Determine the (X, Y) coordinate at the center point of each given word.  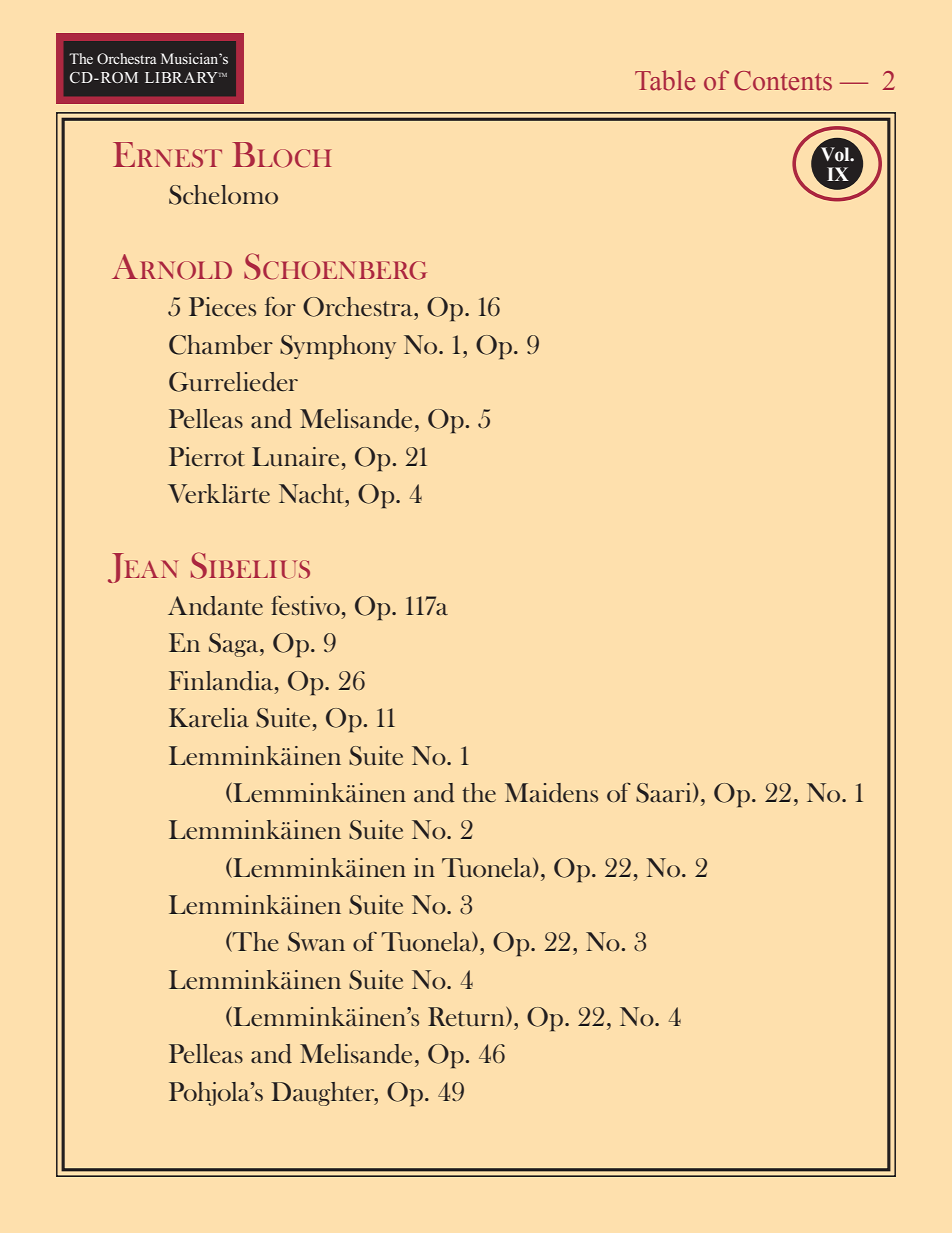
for (280, 306)
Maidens (551, 793)
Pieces (222, 306)
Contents (783, 81)
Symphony (338, 347)
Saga (235, 645)
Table (665, 80)
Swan (316, 942)
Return (467, 1017)
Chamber (221, 345)
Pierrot (207, 456)
